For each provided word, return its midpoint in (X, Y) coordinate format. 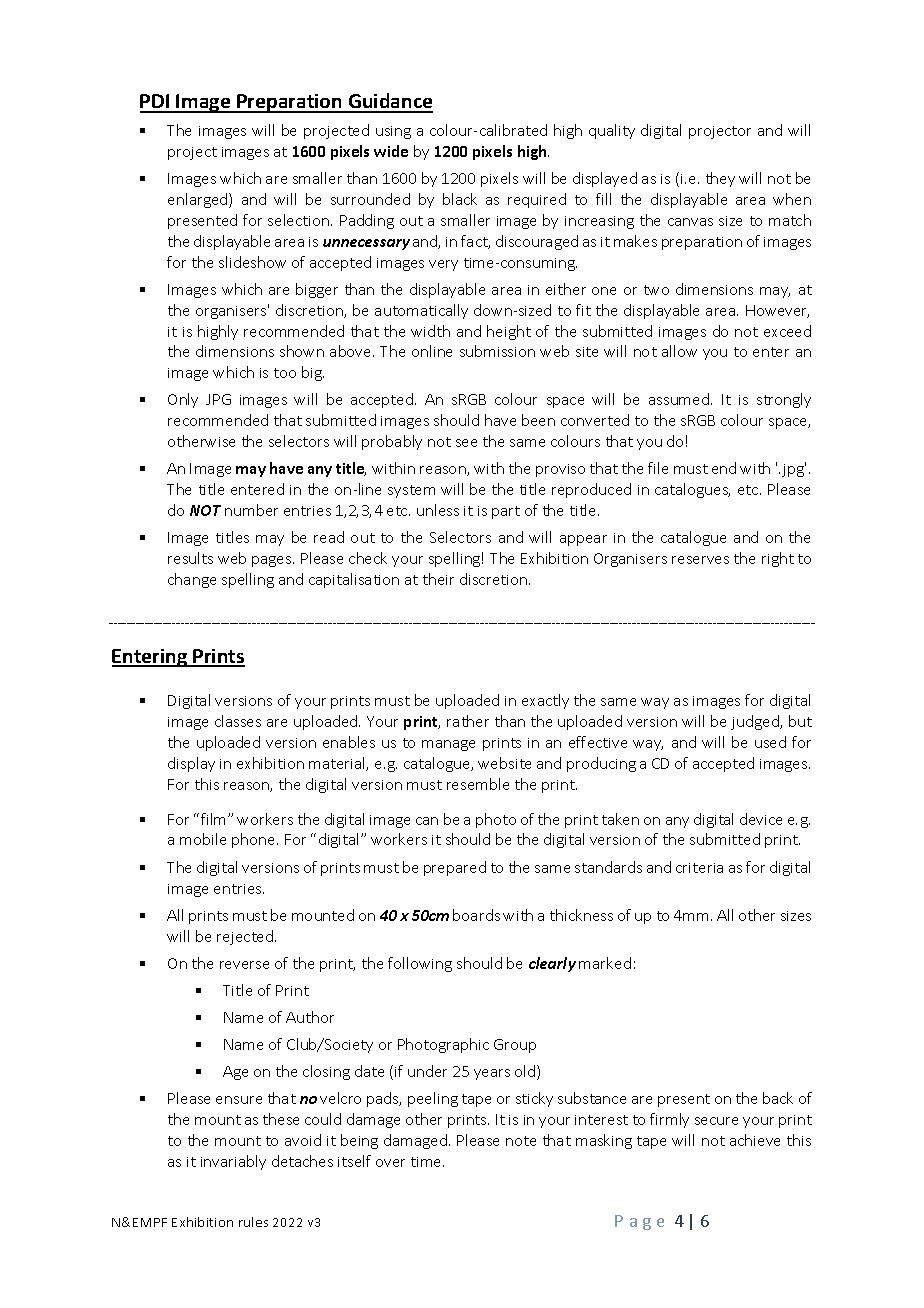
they (720, 179)
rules (253, 1222)
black (460, 199)
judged (756, 722)
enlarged (199, 200)
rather (468, 721)
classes (238, 721)
